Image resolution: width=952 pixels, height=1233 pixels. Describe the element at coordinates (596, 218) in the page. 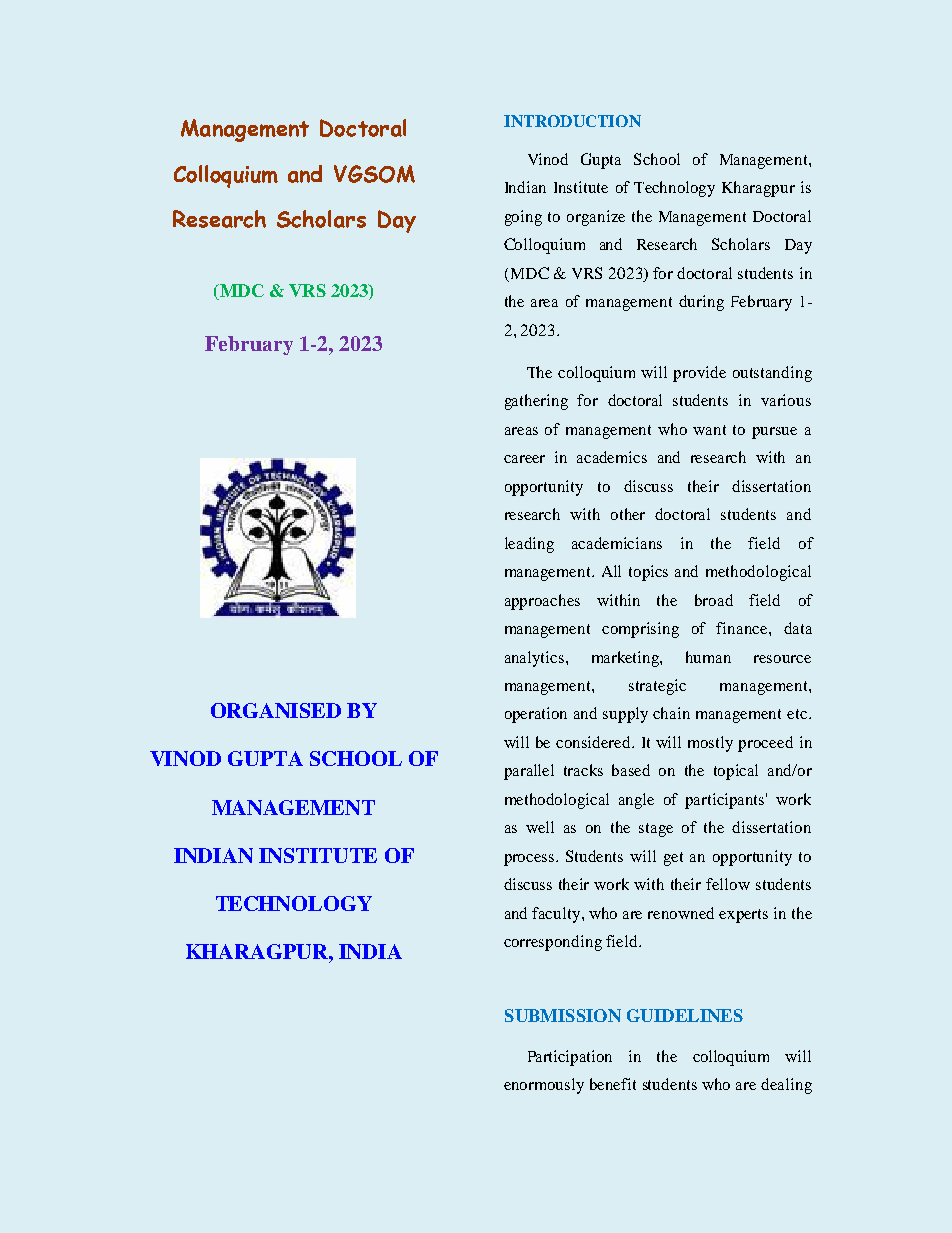

I see `organize` at that location.
